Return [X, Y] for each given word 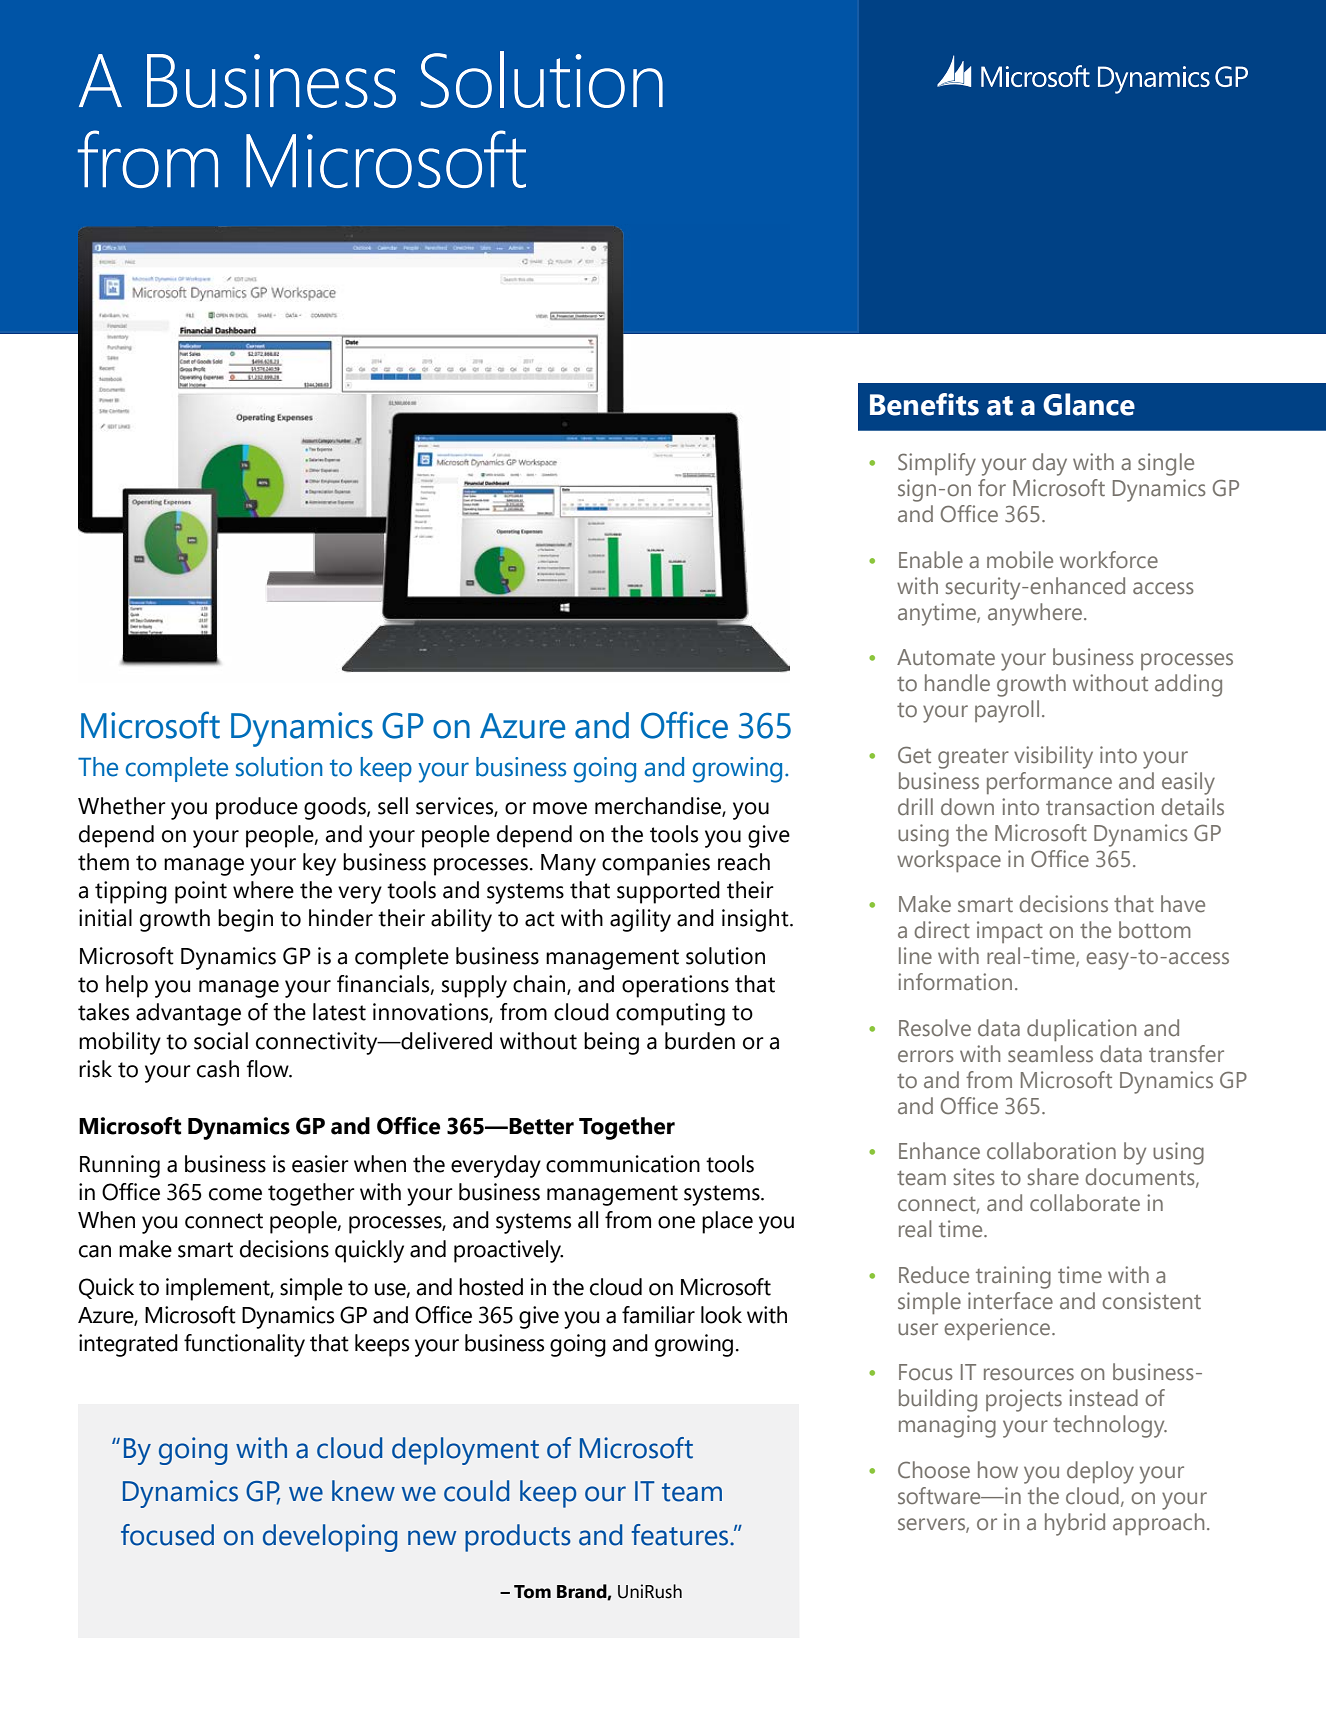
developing [330, 1538]
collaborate [1085, 1203]
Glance [1089, 404]
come [235, 1194]
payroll [1007, 711]
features [681, 1535]
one [676, 1222]
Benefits [924, 404]
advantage [188, 1014]
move [560, 808]
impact [1010, 932]
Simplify [937, 464]
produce [257, 808]
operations [675, 986]
